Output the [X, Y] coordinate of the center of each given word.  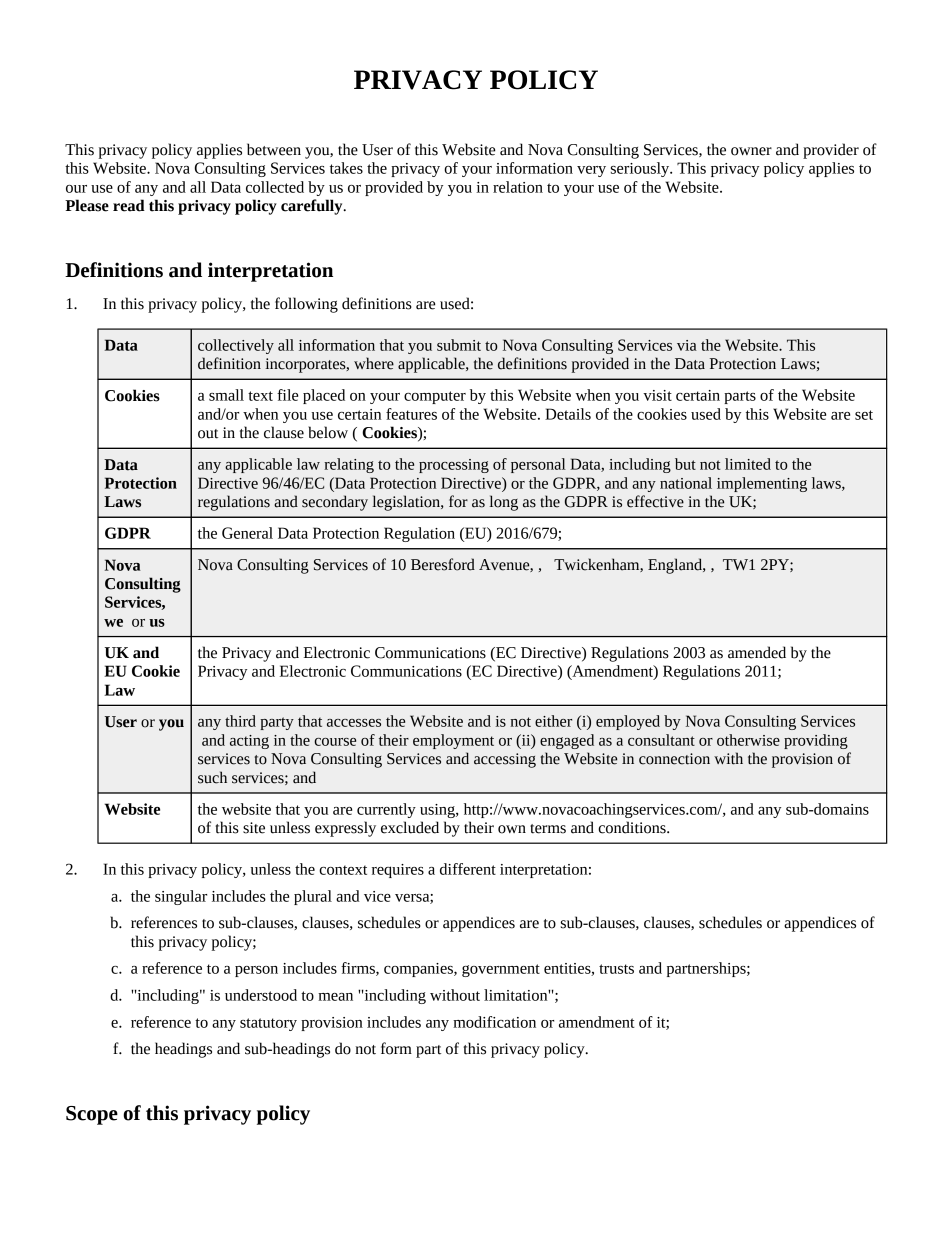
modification [494, 1022]
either [553, 721]
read [129, 205]
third [240, 721]
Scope [92, 1115]
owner [751, 151]
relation [518, 187]
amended [757, 652]
